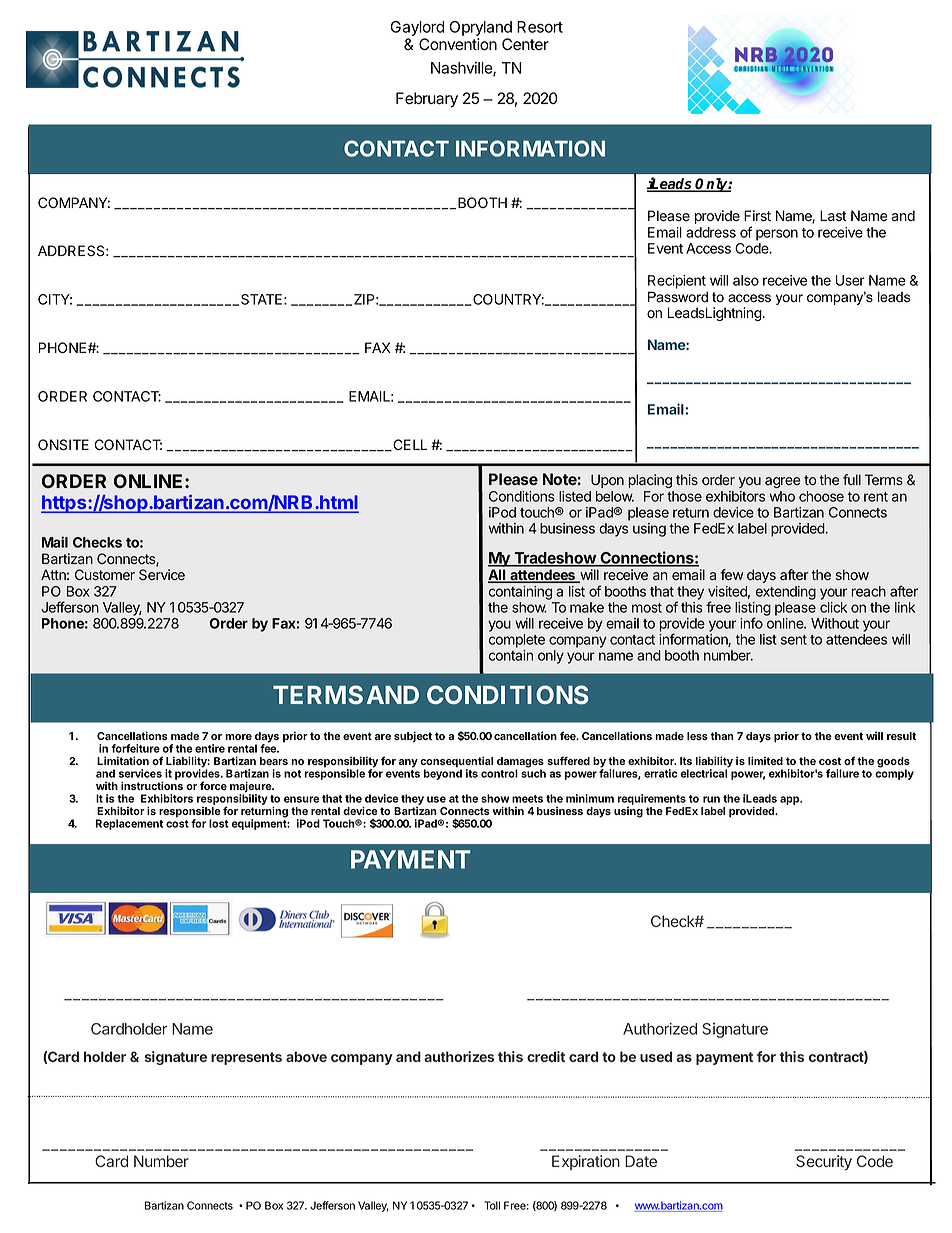  I want to click on instructions, so click(152, 785).
